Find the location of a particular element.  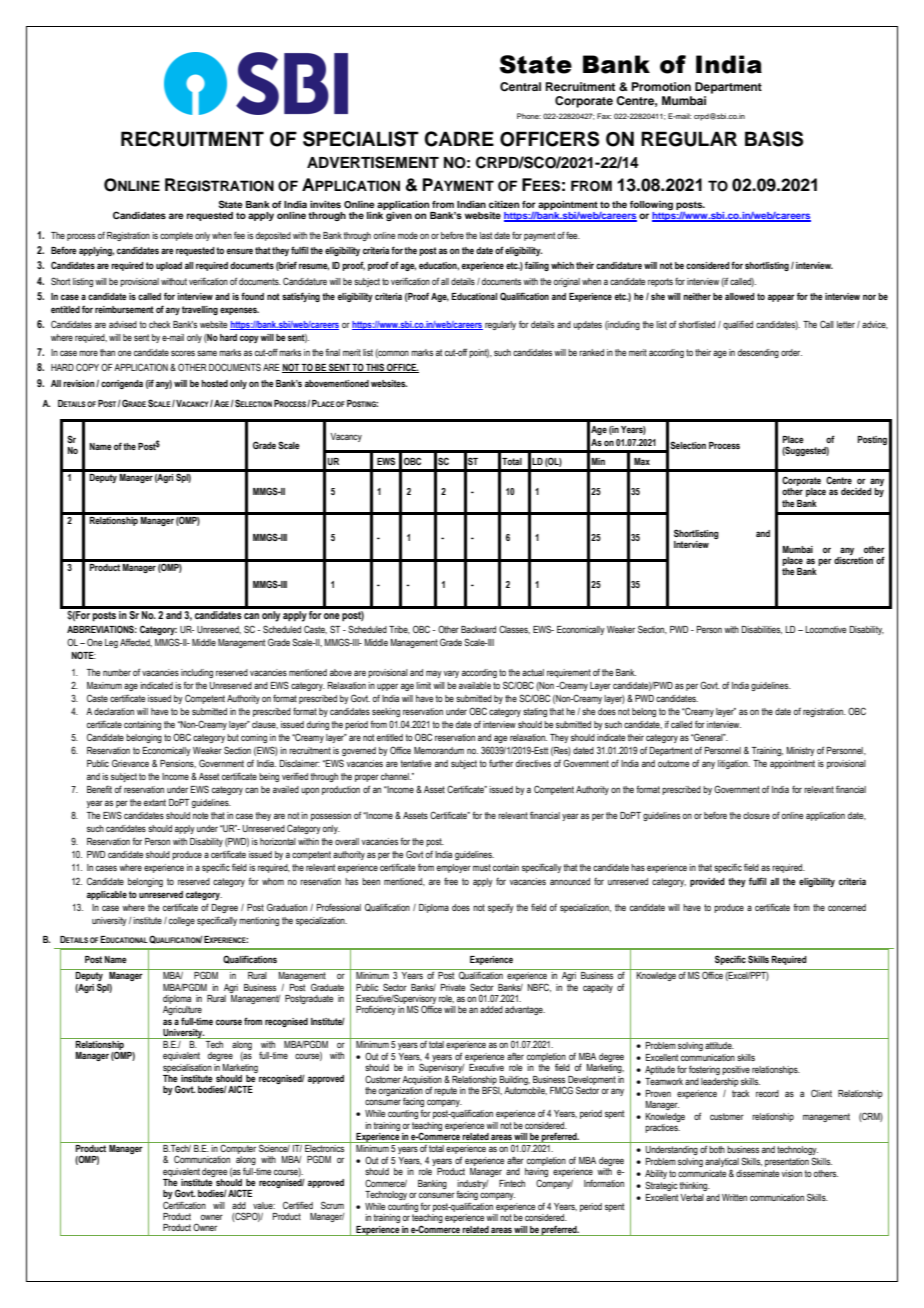

BASIS is located at coordinates (774, 139).
